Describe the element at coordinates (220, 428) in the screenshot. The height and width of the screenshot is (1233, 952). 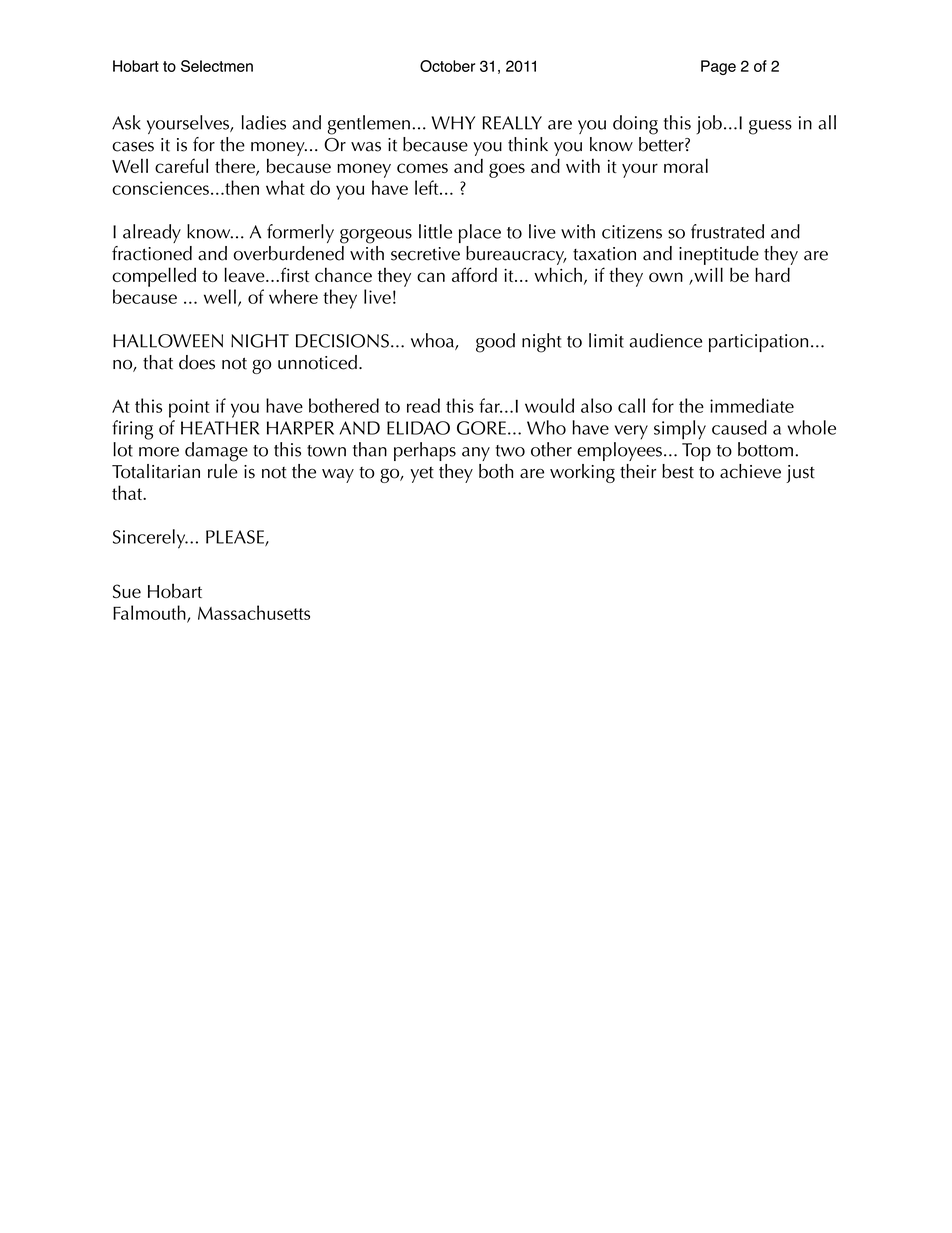
I see `HEATHER` at that location.
